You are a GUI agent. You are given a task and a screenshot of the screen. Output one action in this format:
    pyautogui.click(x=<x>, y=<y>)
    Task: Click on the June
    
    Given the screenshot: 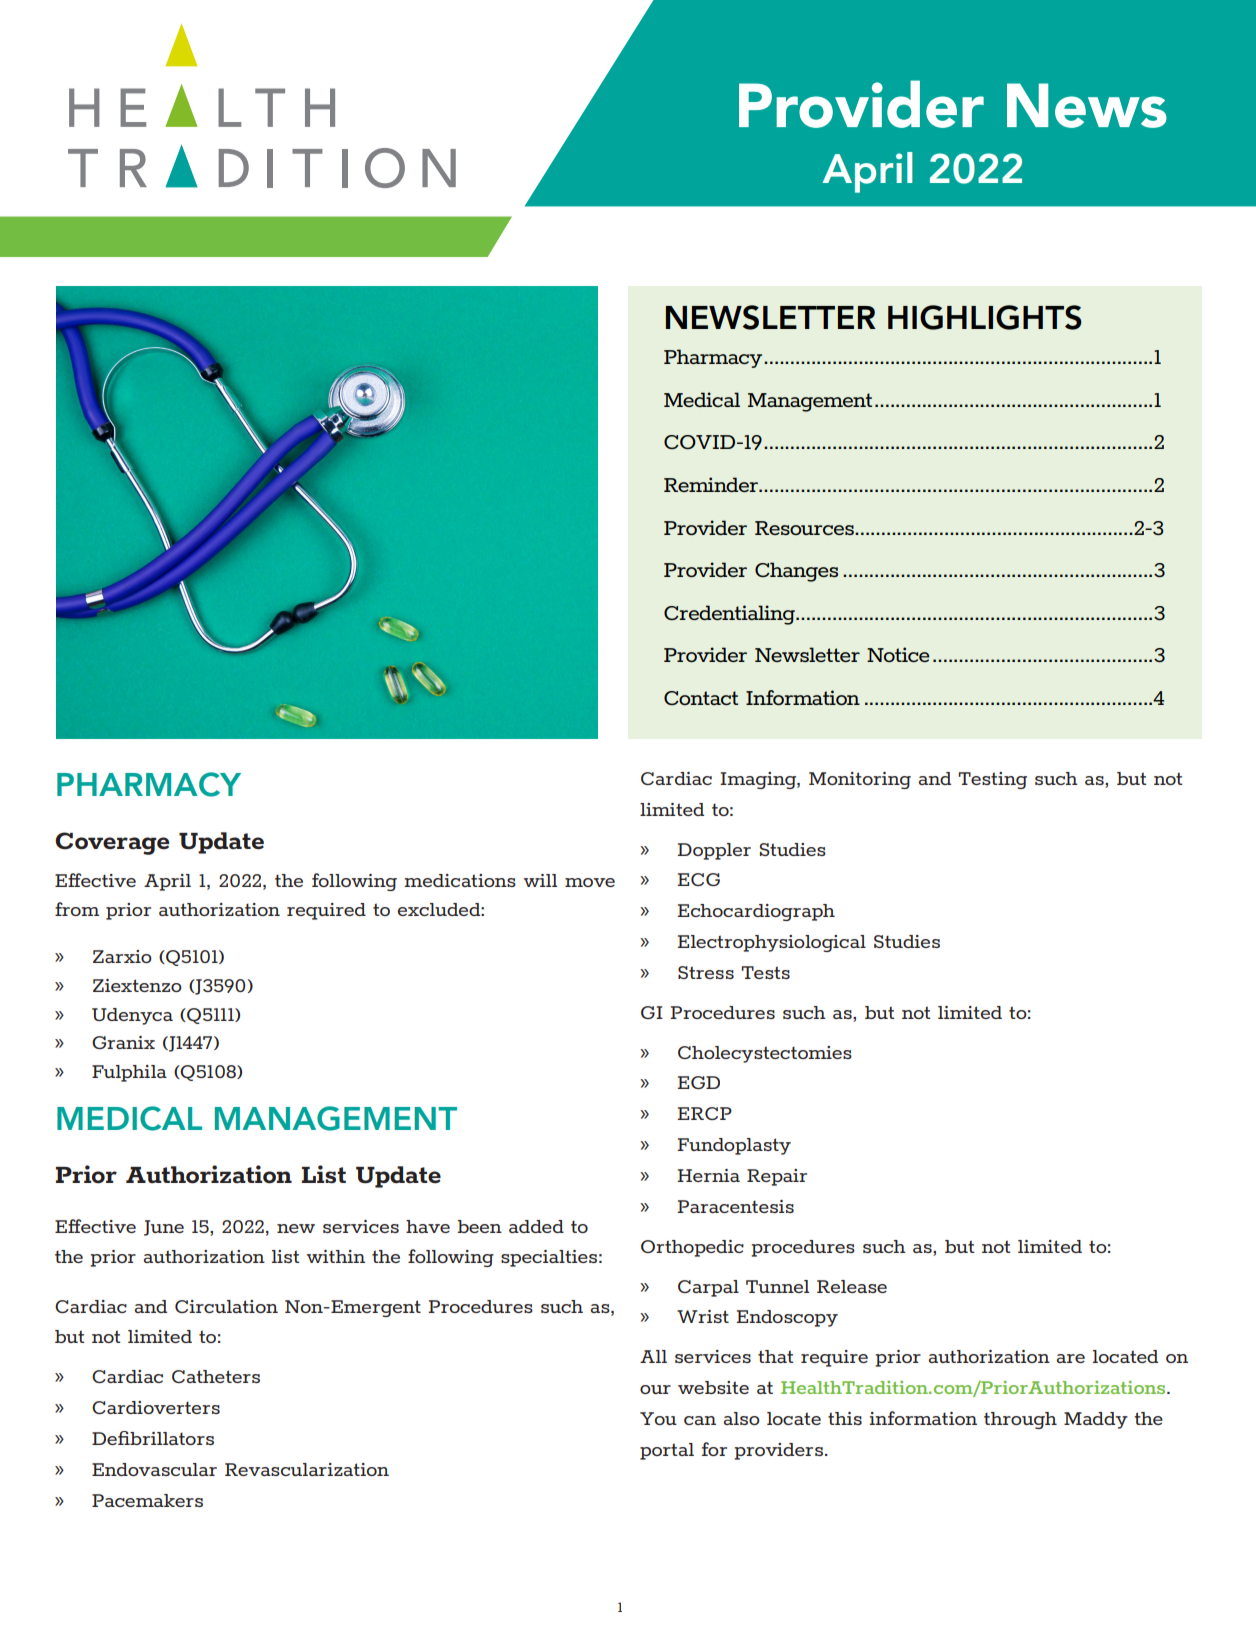 What is the action you would take?
    pyautogui.click(x=164, y=1228)
